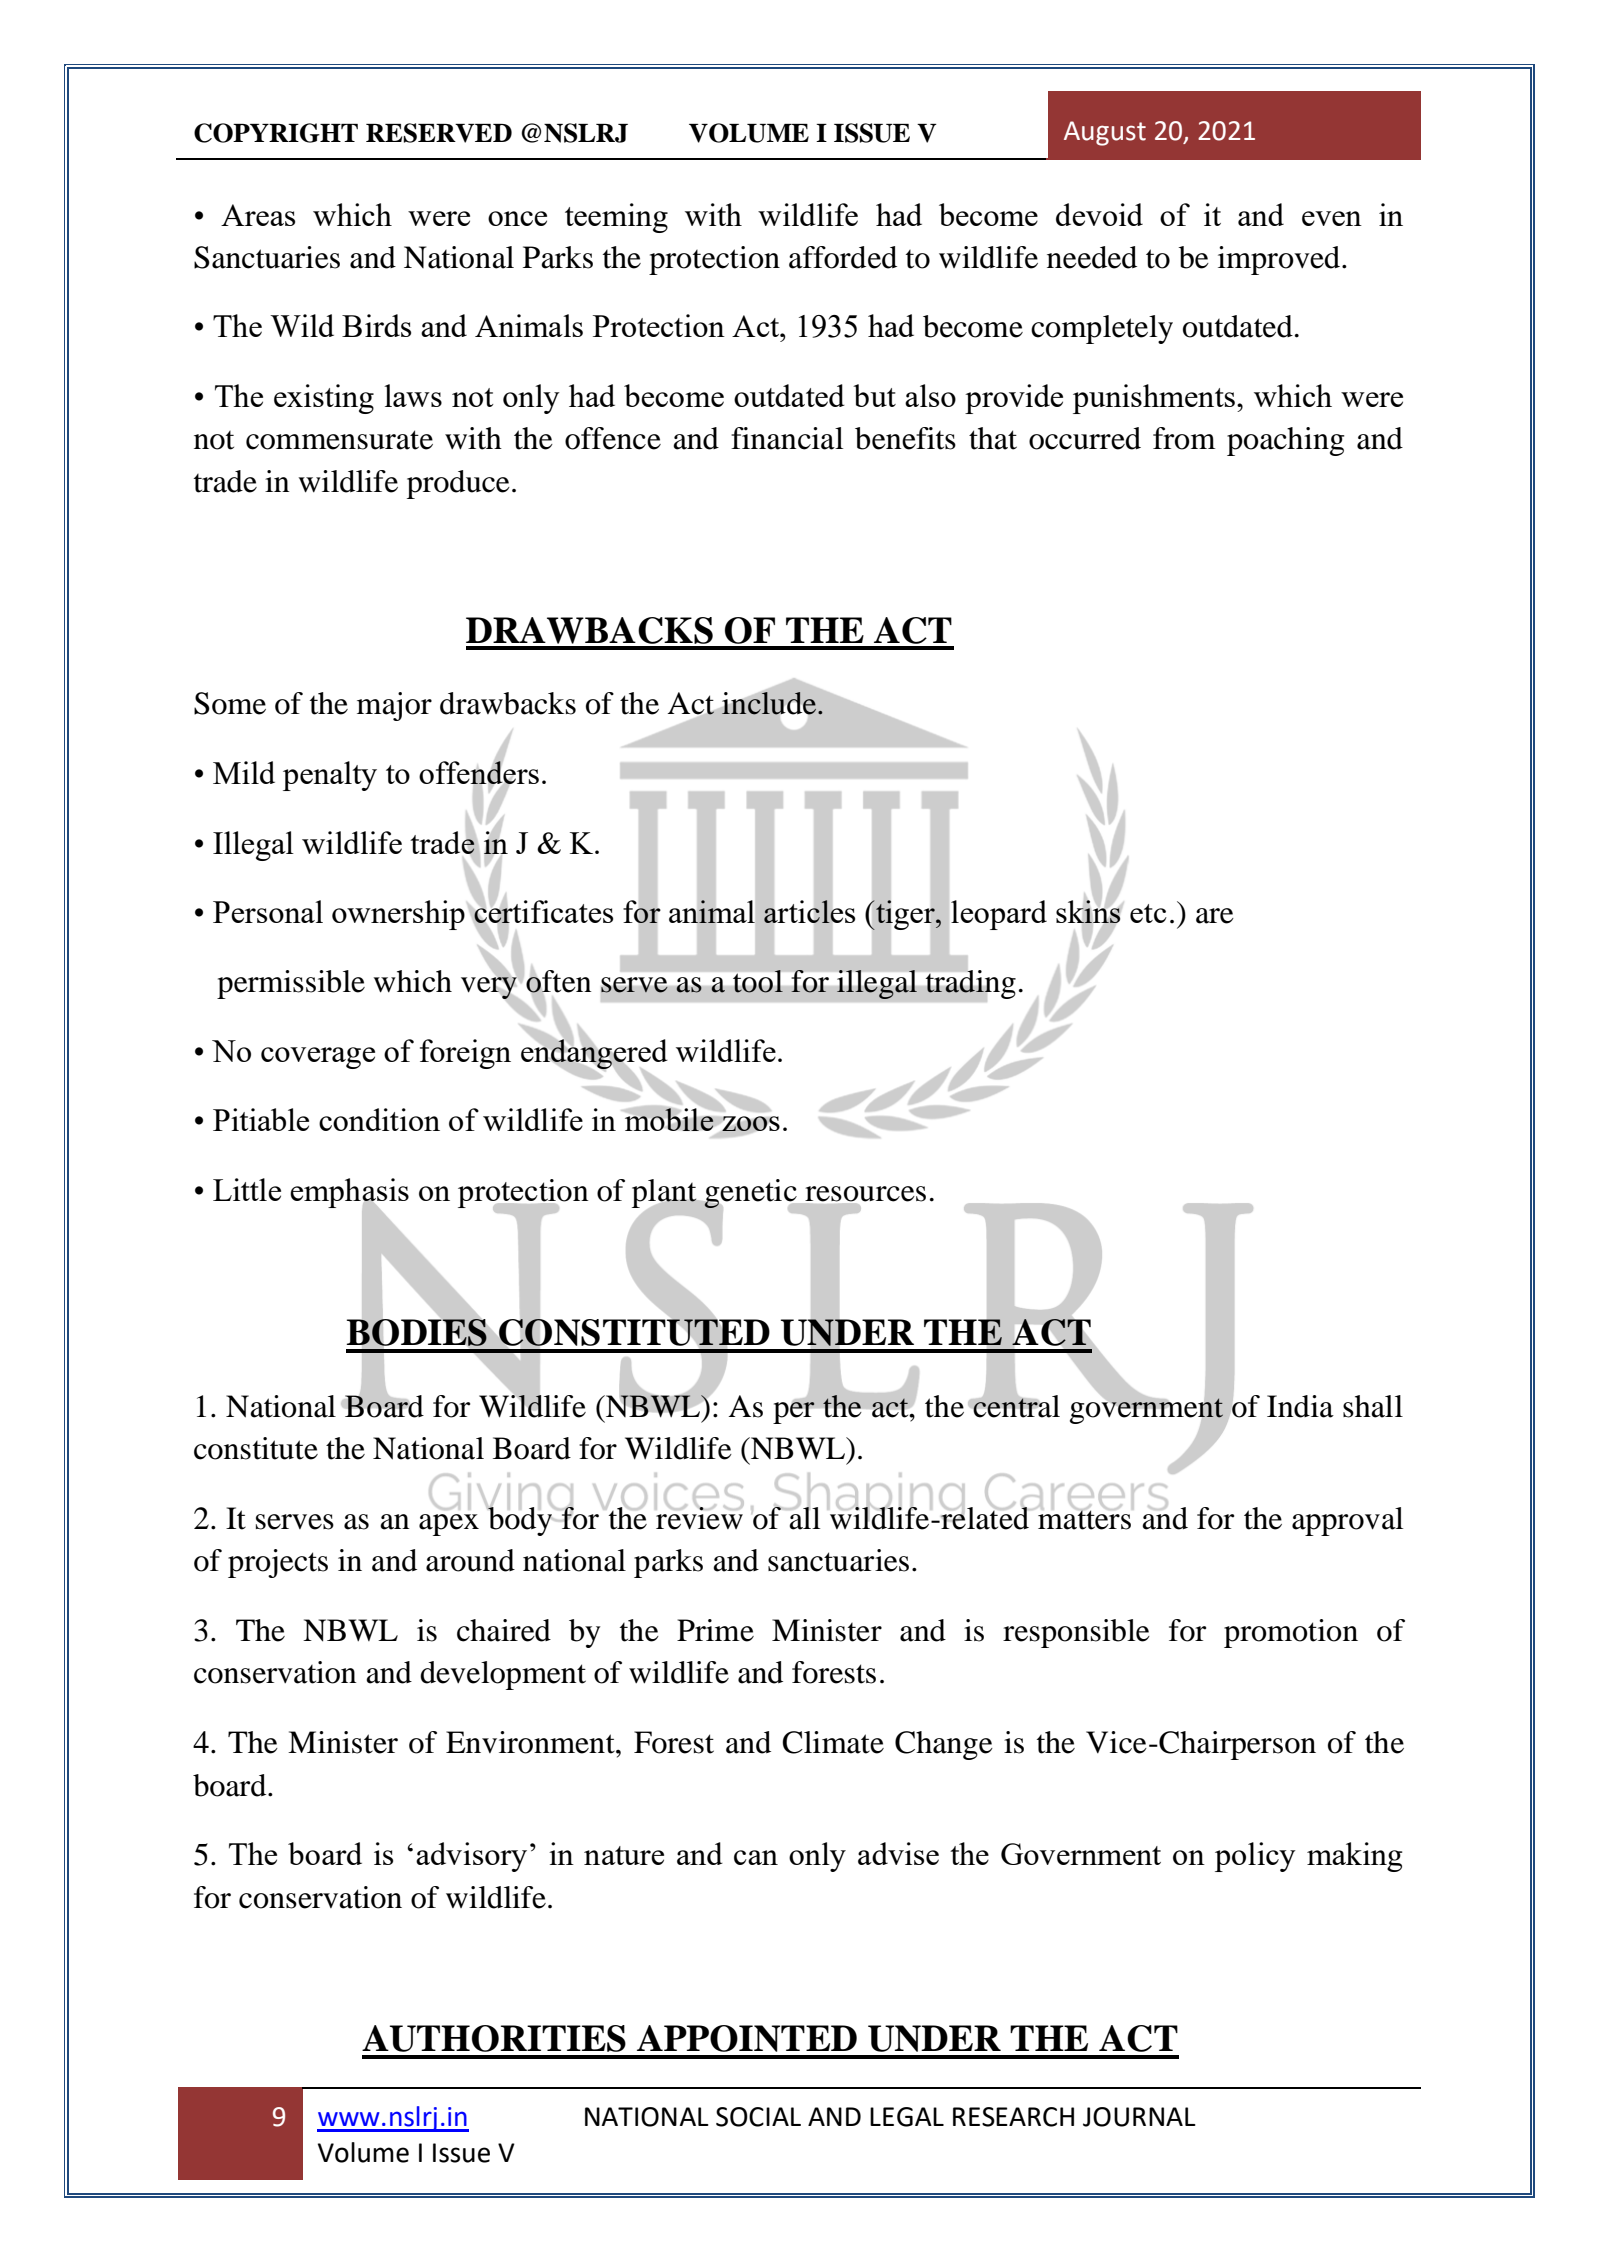  Describe the element at coordinates (1148, 913) in the document. I see `etc` at that location.
